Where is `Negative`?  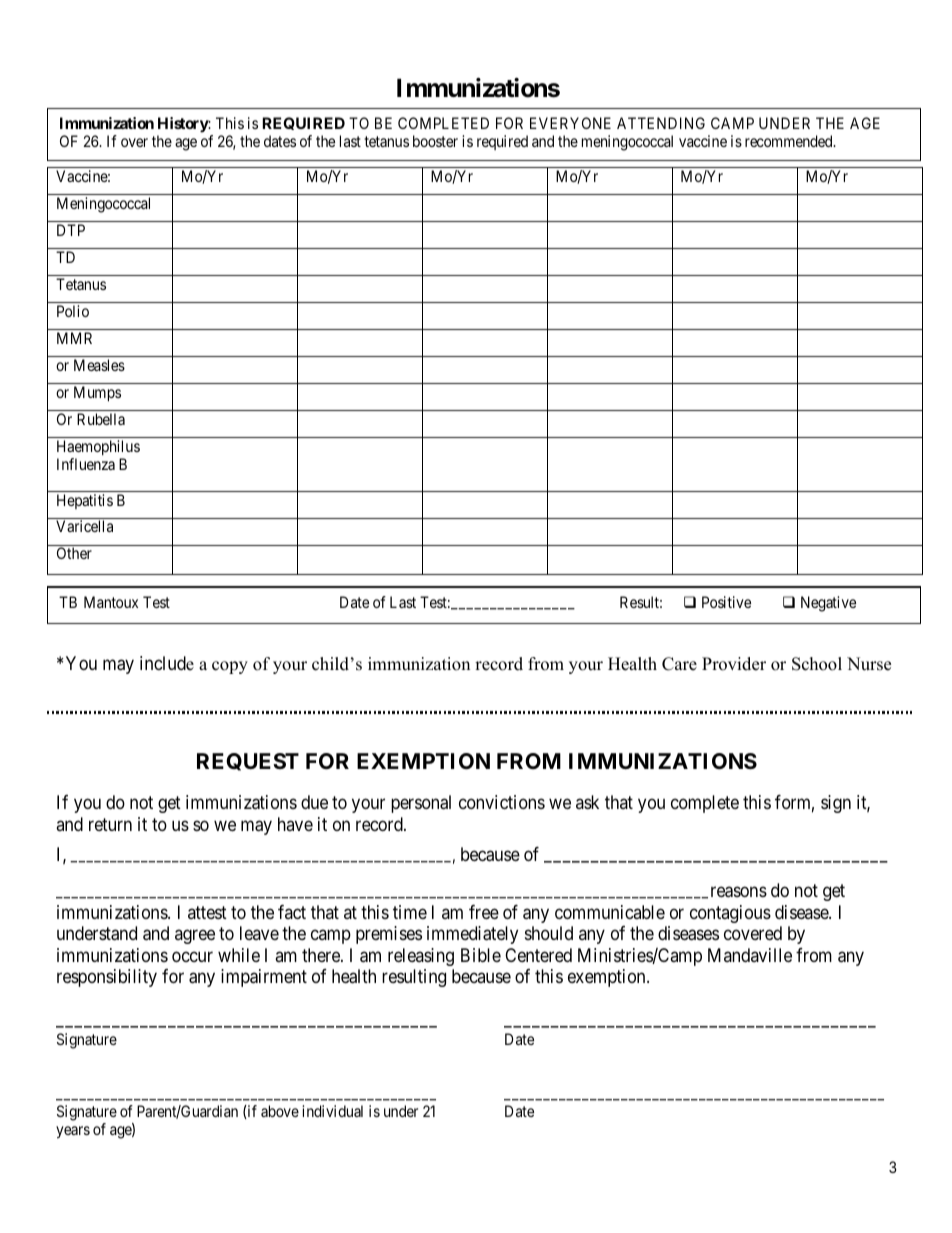 Negative is located at coordinates (828, 604).
